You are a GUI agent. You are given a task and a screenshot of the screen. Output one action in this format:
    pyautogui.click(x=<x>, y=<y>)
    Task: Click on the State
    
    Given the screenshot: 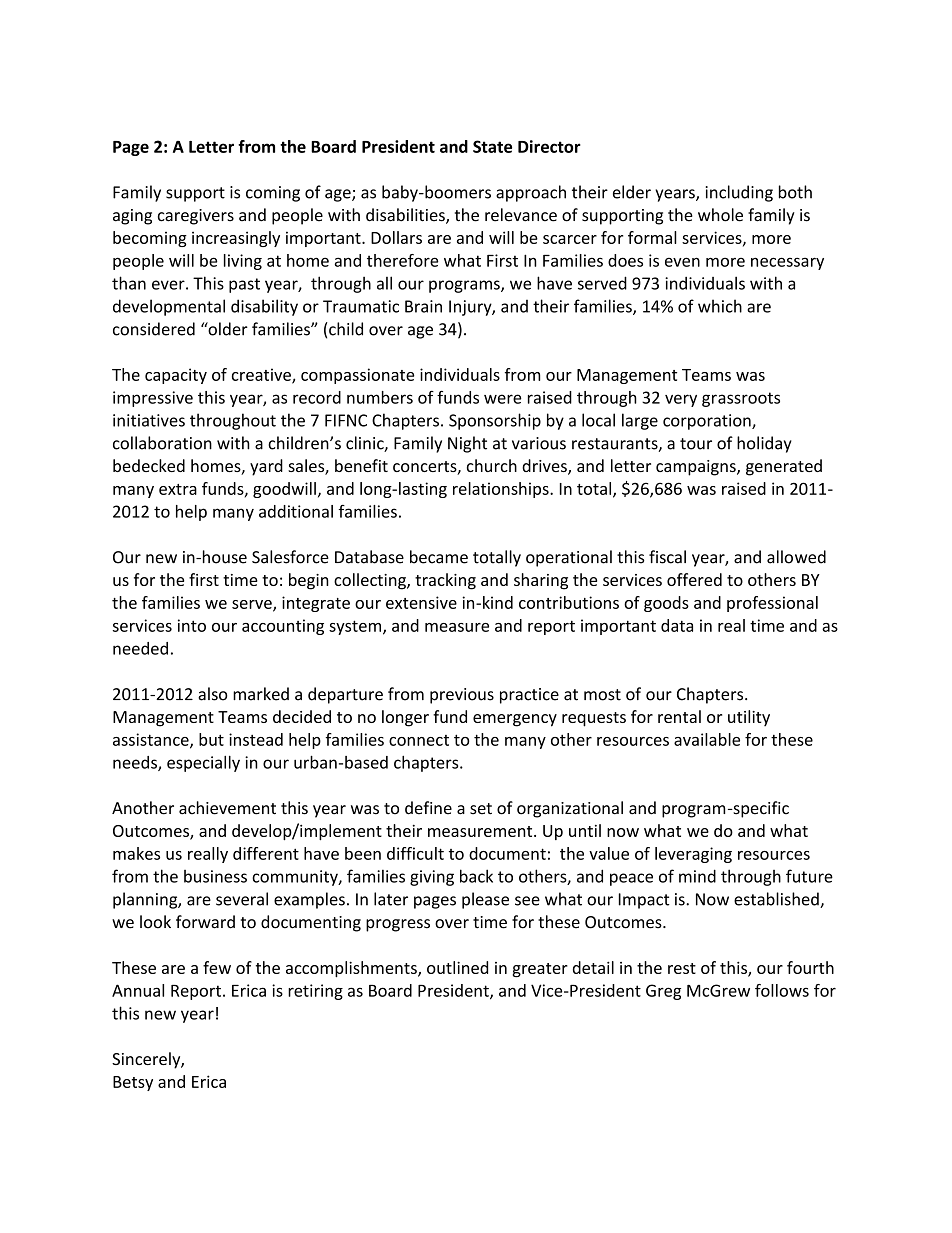 What is the action you would take?
    pyautogui.click(x=492, y=146)
